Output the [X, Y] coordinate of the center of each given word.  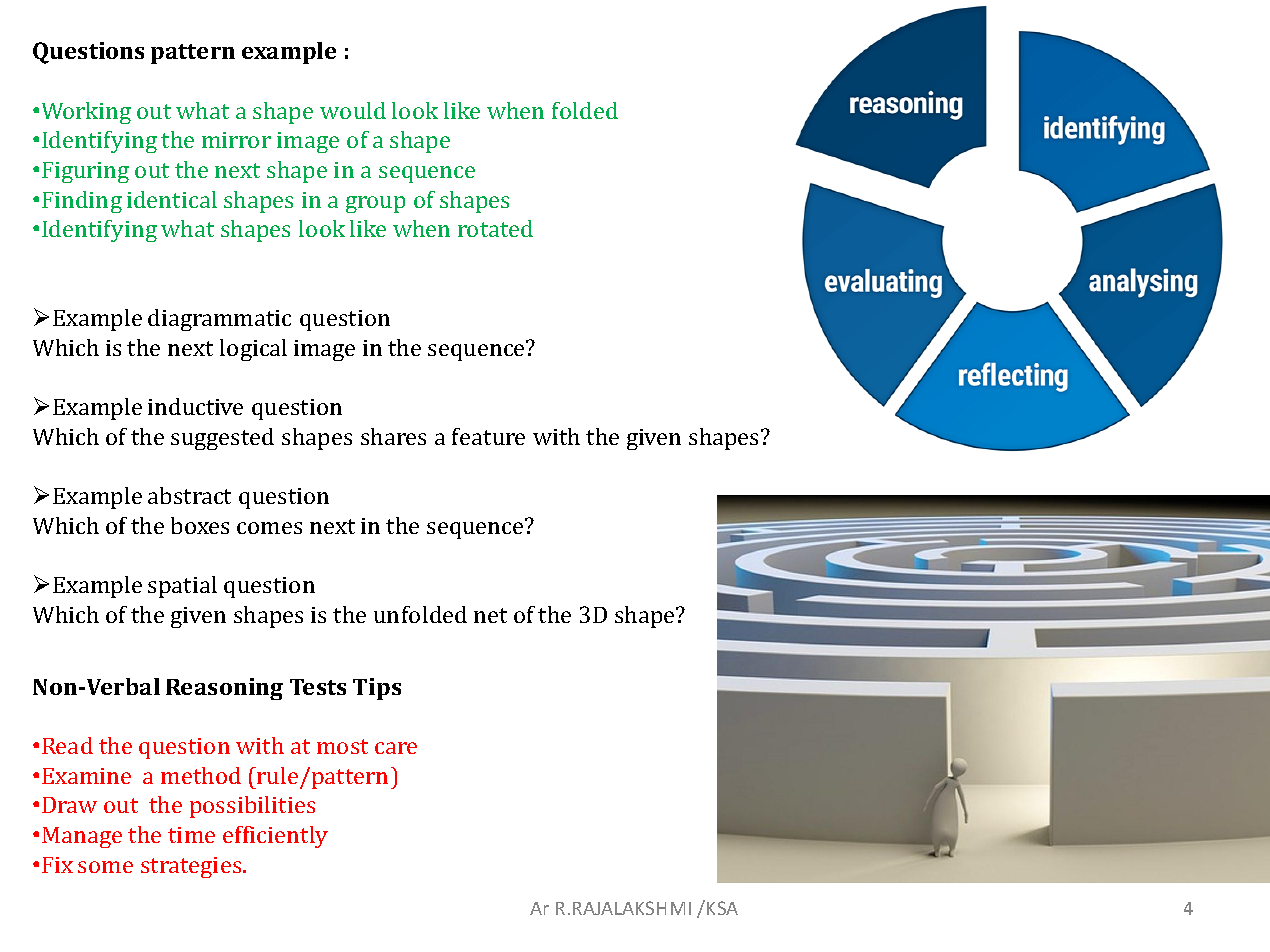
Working [86, 113]
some [105, 867]
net [490, 615]
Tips [377, 689]
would [353, 110]
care [396, 748]
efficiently [275, 837]
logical [253, 350]
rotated [495, 228]
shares [393, 436]
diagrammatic [219, 320]
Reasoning [224, 689]
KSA [722, 908]
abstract [189, 495]
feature [488, 436]
